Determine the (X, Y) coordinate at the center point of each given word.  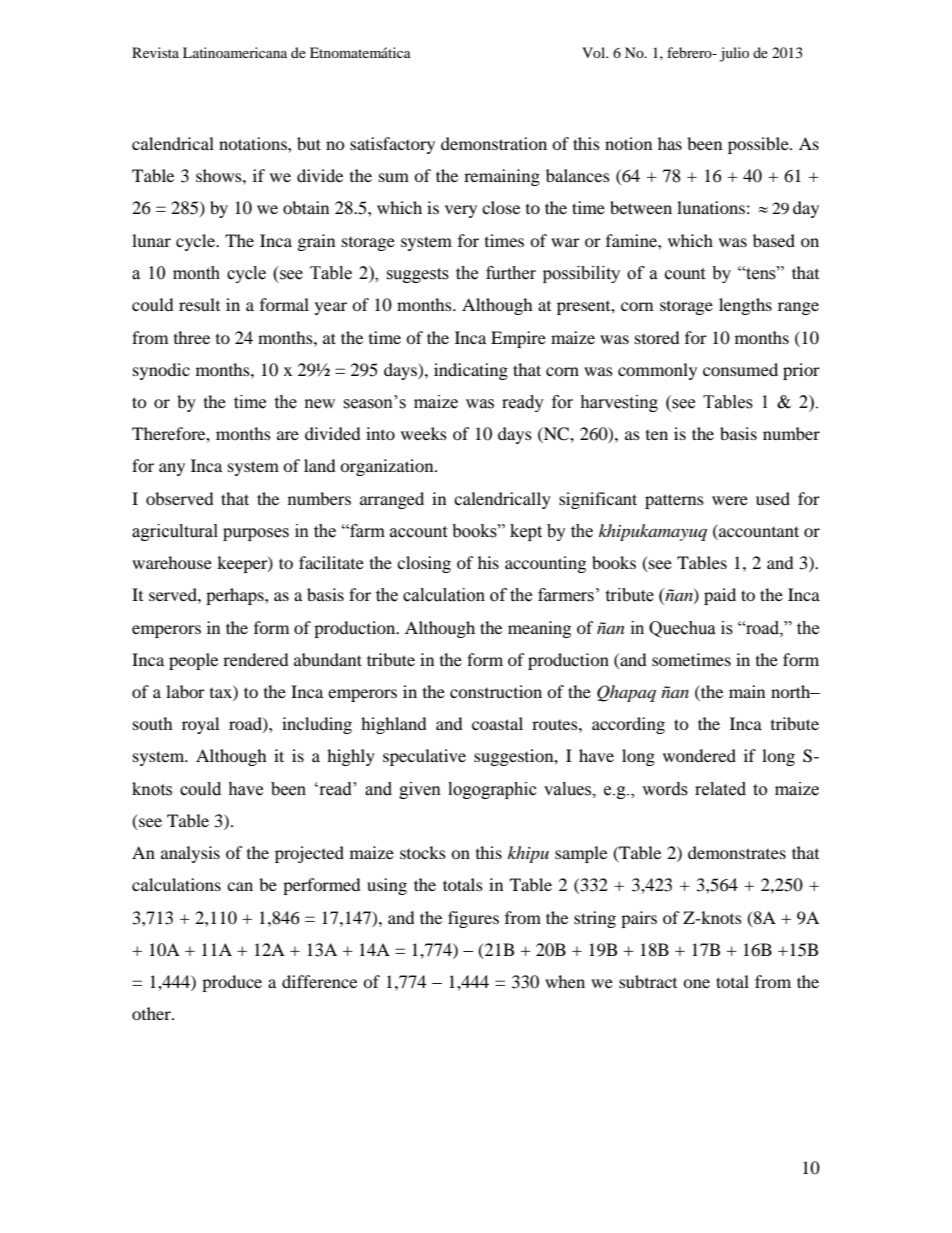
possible (759, 145)
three (192, 337)
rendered (255, 659)
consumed (740, 369)
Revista (155, 52)
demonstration (494, 143)
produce (232, 983)
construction (496, 691)
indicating (471, 371)
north (792, 691)
